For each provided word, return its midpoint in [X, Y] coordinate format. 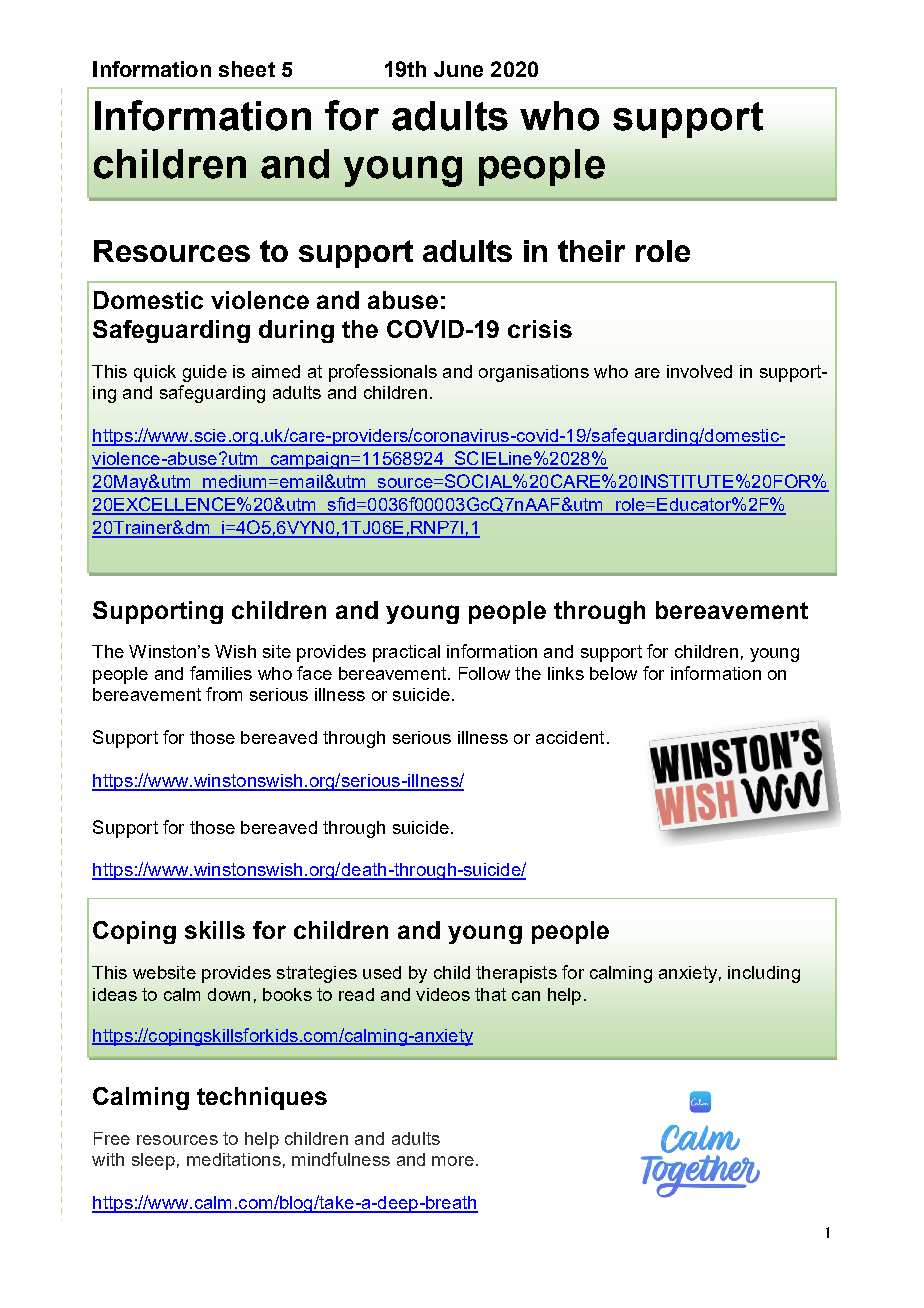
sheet [247, 69]
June [458, 69]
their [591, 251]
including [764, 974]
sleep [153, 1161]
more [453, 1161]
